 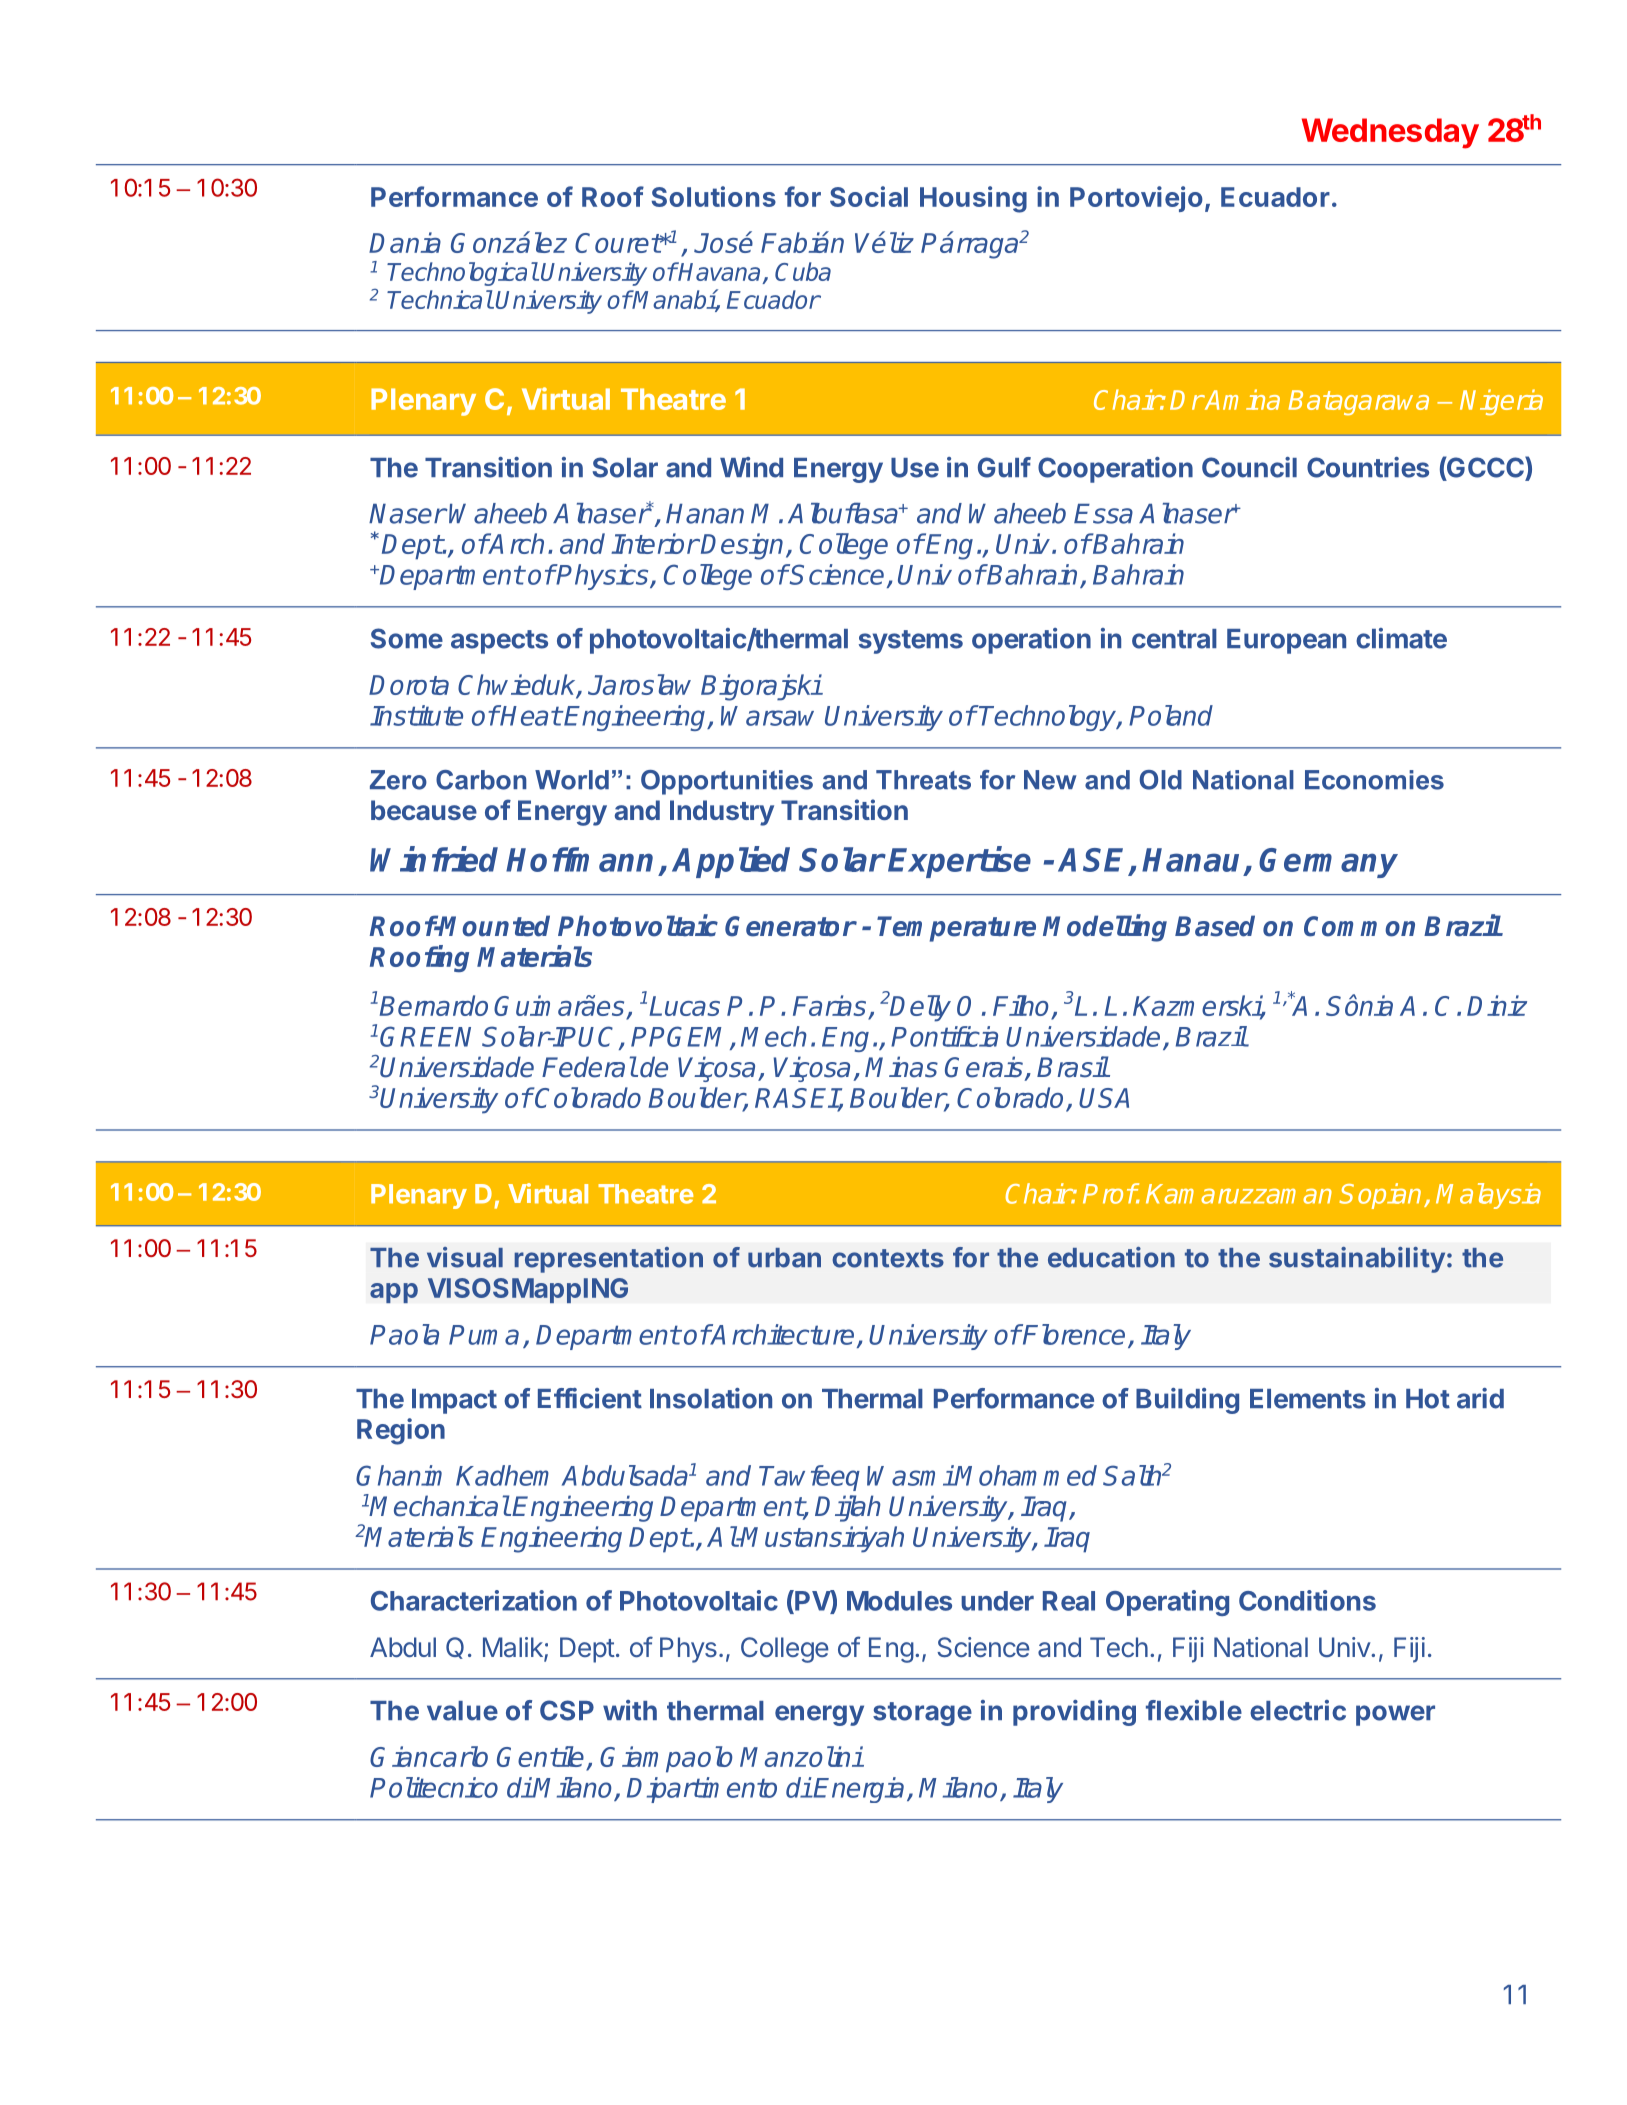 I want to click on Hoffmann, so click(x=579, y=859).
